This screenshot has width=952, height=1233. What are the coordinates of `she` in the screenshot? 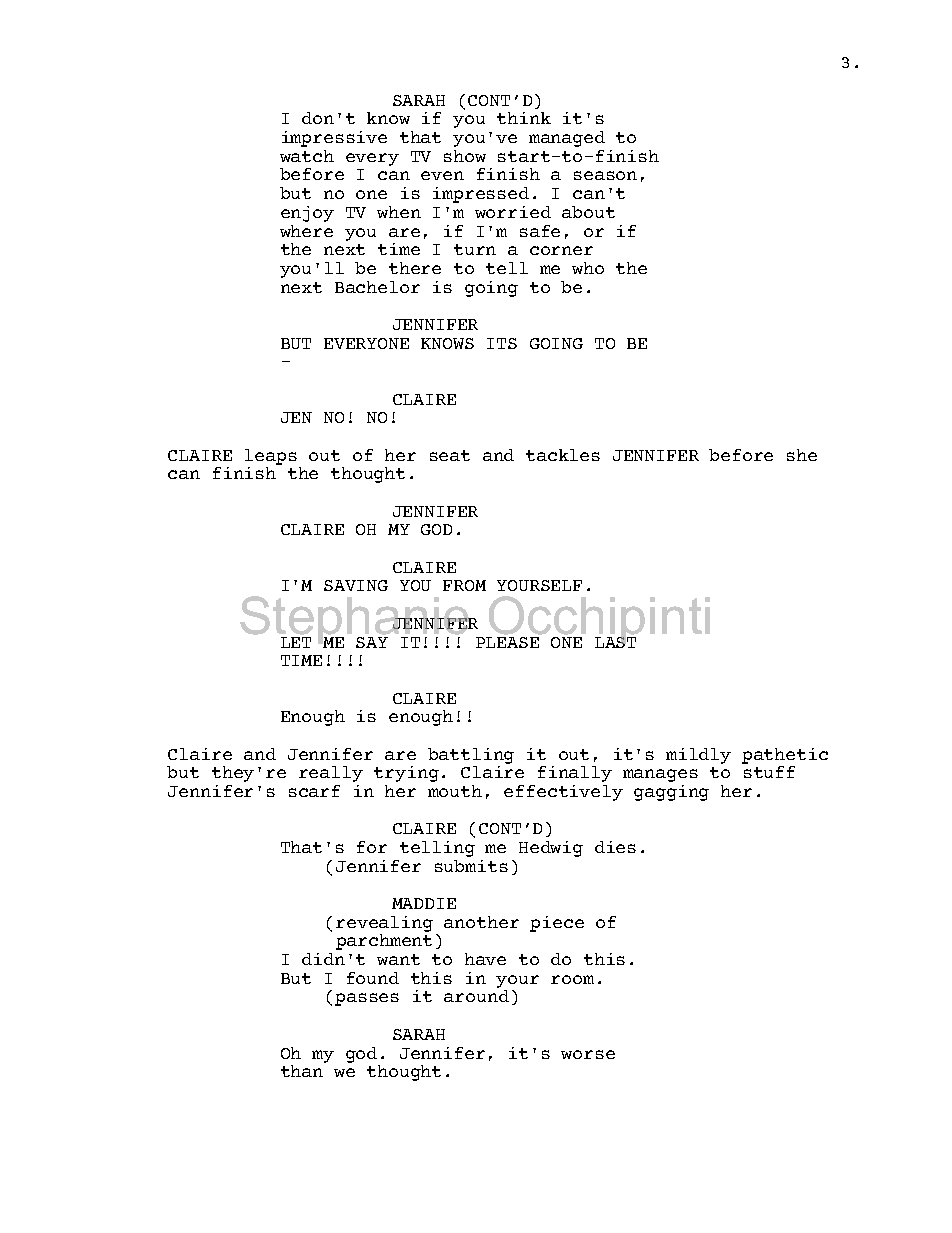 It's located at (802, 455).
